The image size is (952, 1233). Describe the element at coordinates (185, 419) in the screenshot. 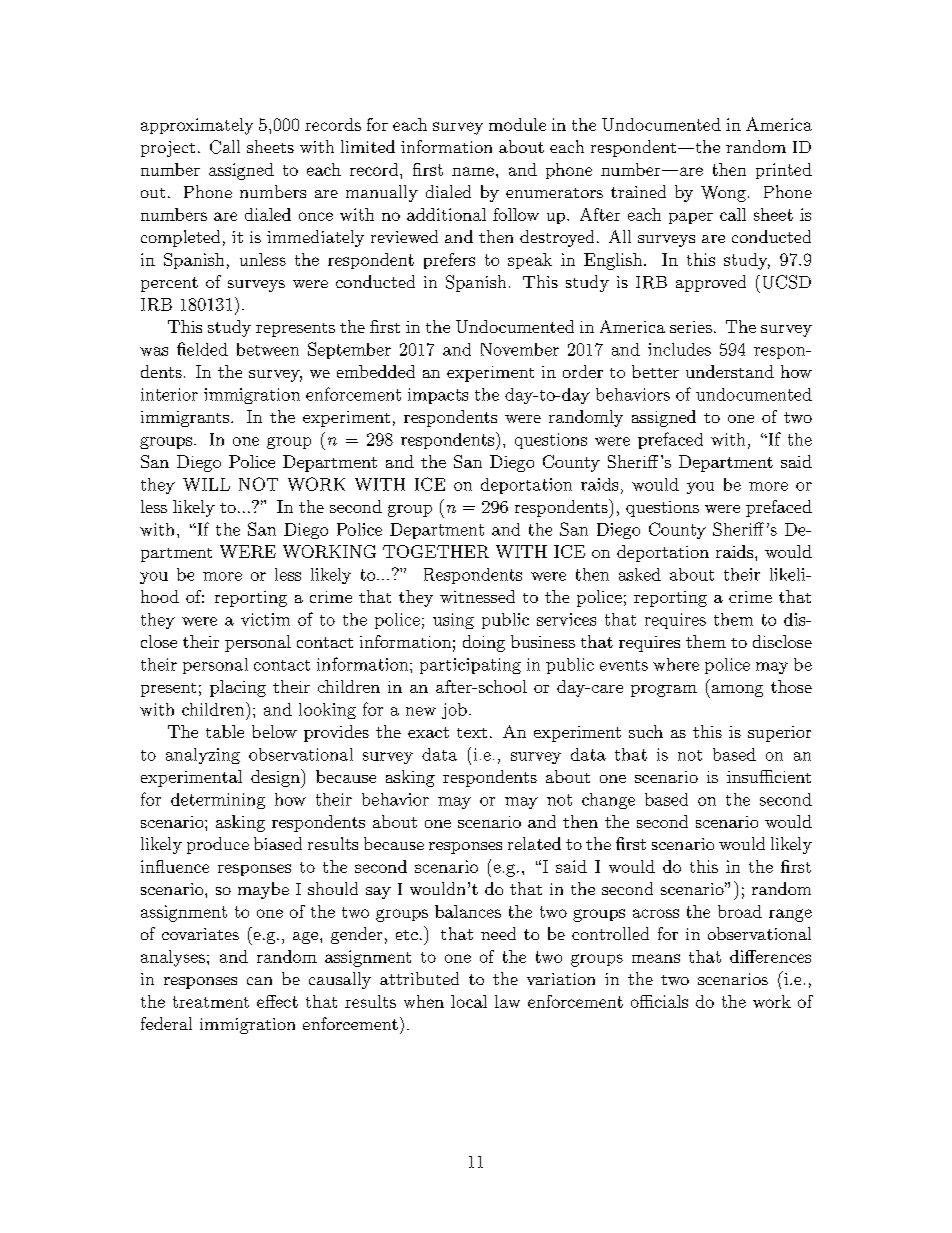

I see `immigrants` at that location.
